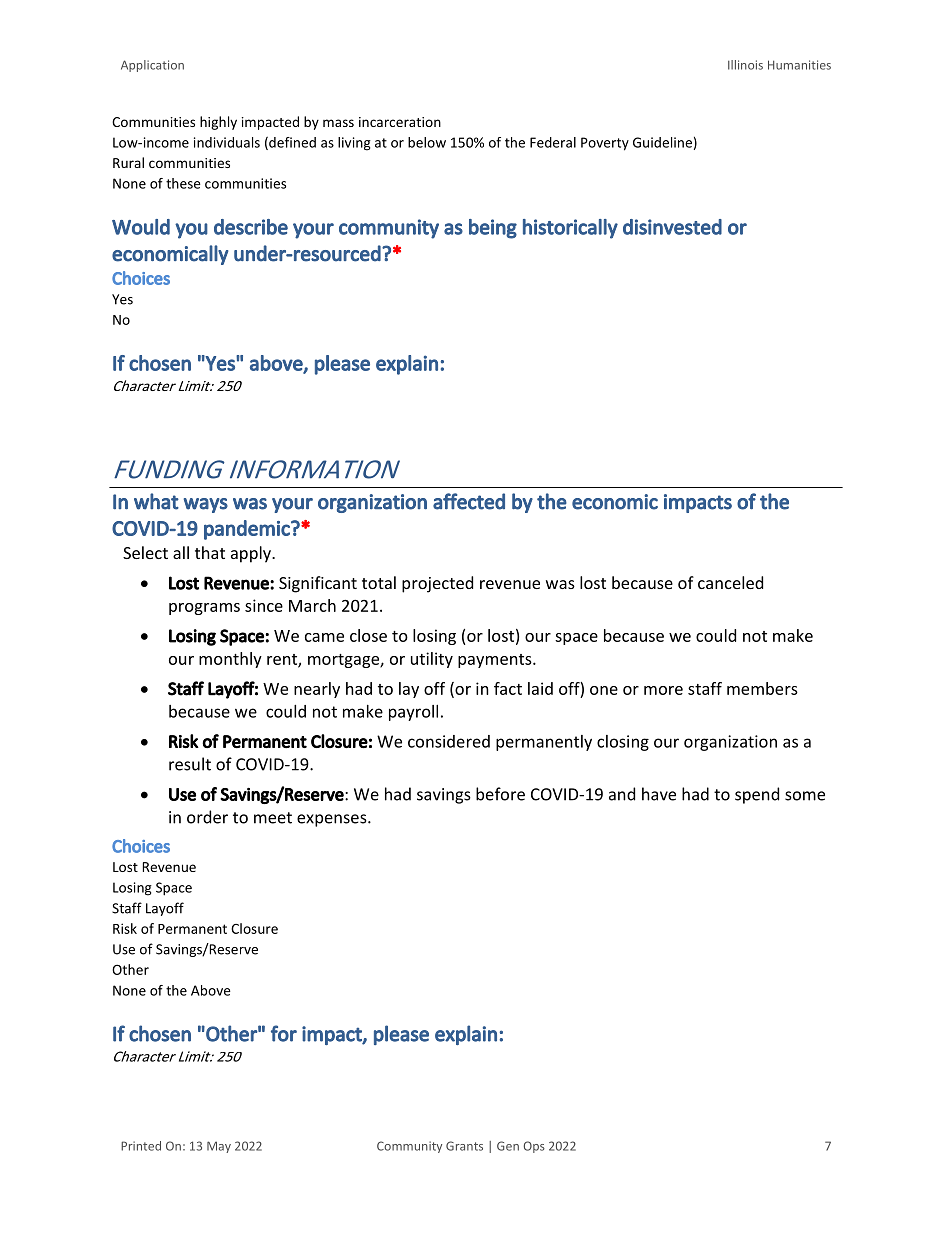 The height and width of the page is (1233, 952). What do you see at coordinates (219, 1147) in the page?
I see `May` at bounding box center [219, 1147].
